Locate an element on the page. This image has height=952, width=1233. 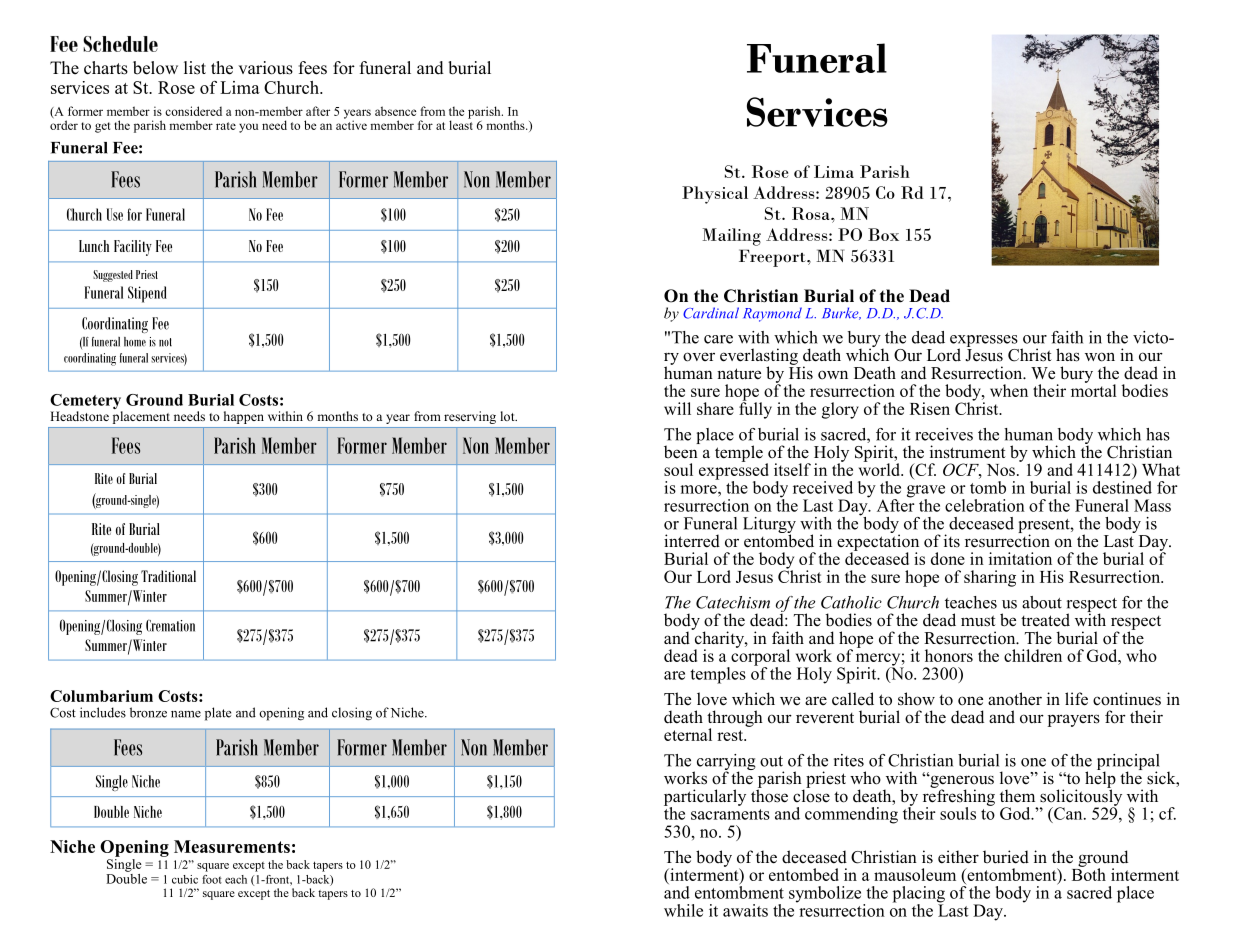
cubic is located at coordinates (185, 879).
